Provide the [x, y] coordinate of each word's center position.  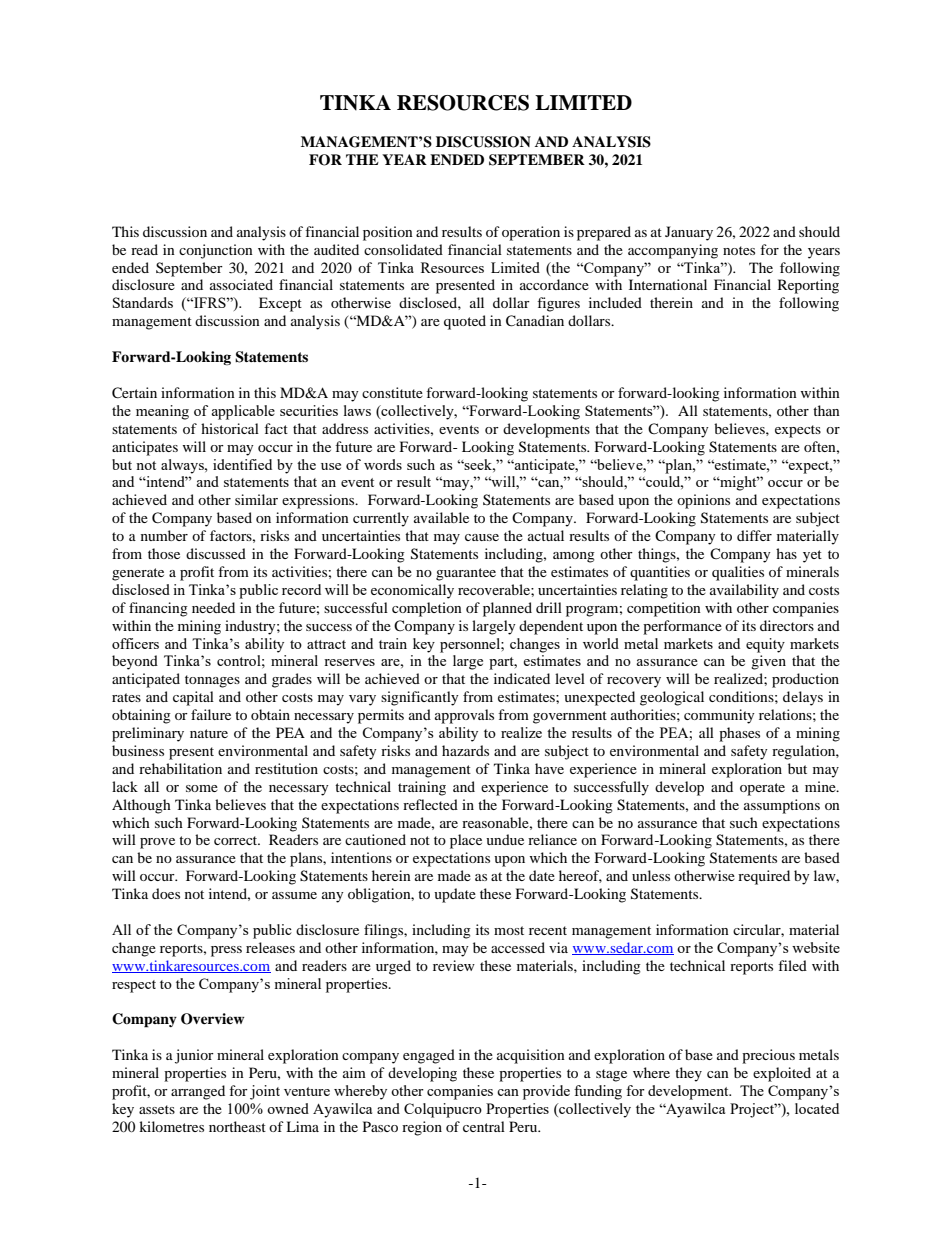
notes [739, 250]
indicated [522, 678]
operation [531, 233]
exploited [782, 1074]
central [484, 1126]
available [441, 517]
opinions [703, 501]
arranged [198, 1092]
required [764, 877]
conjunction [216, 251]
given [768, 662]
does [166, 893]
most [509, 930]
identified [242, 464]
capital [193, 698]
